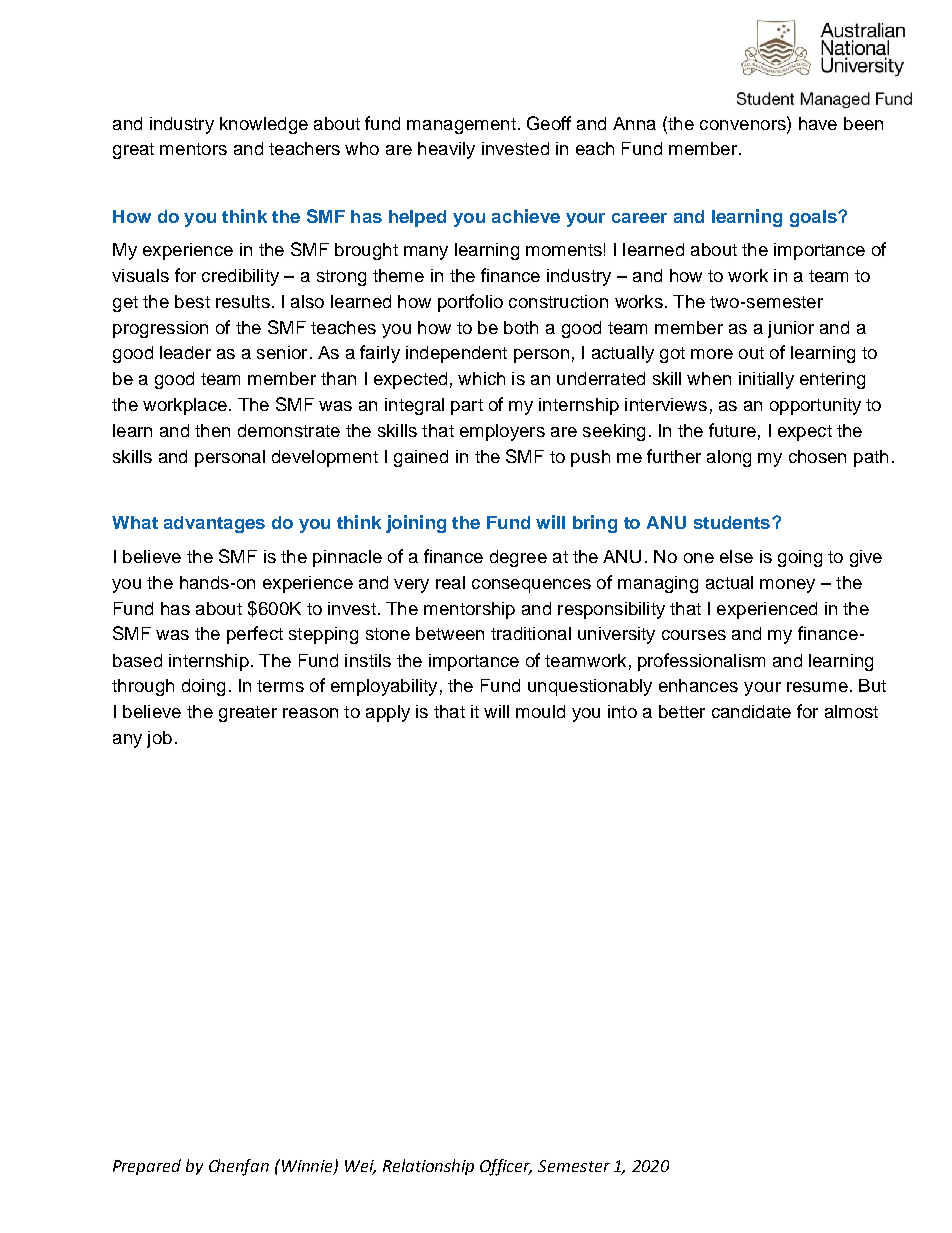  Describe the element at coordinates (818, 123) in the screenshot. I see `have` at that location.
